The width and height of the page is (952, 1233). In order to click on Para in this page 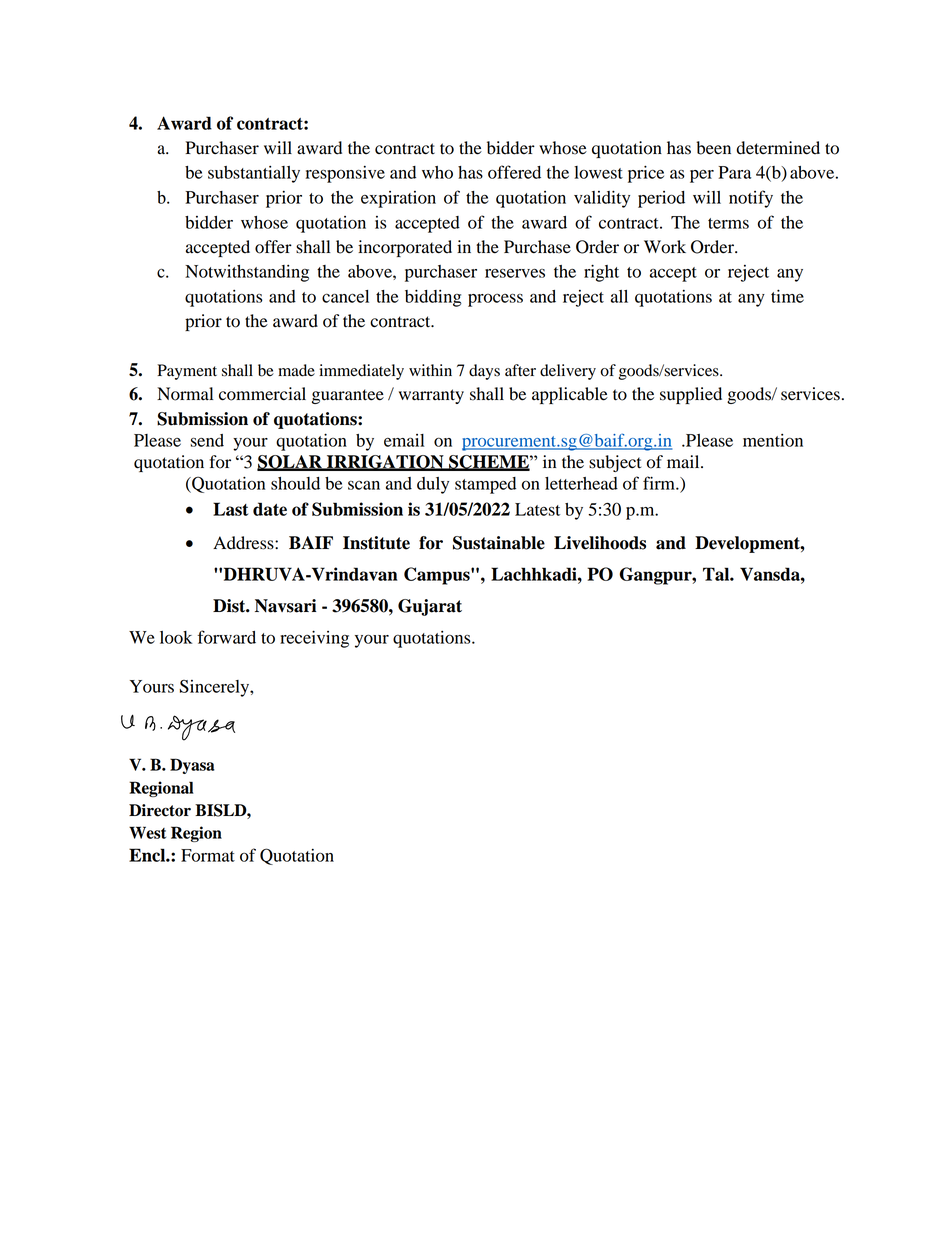, I will do `click(734, 172)`.
